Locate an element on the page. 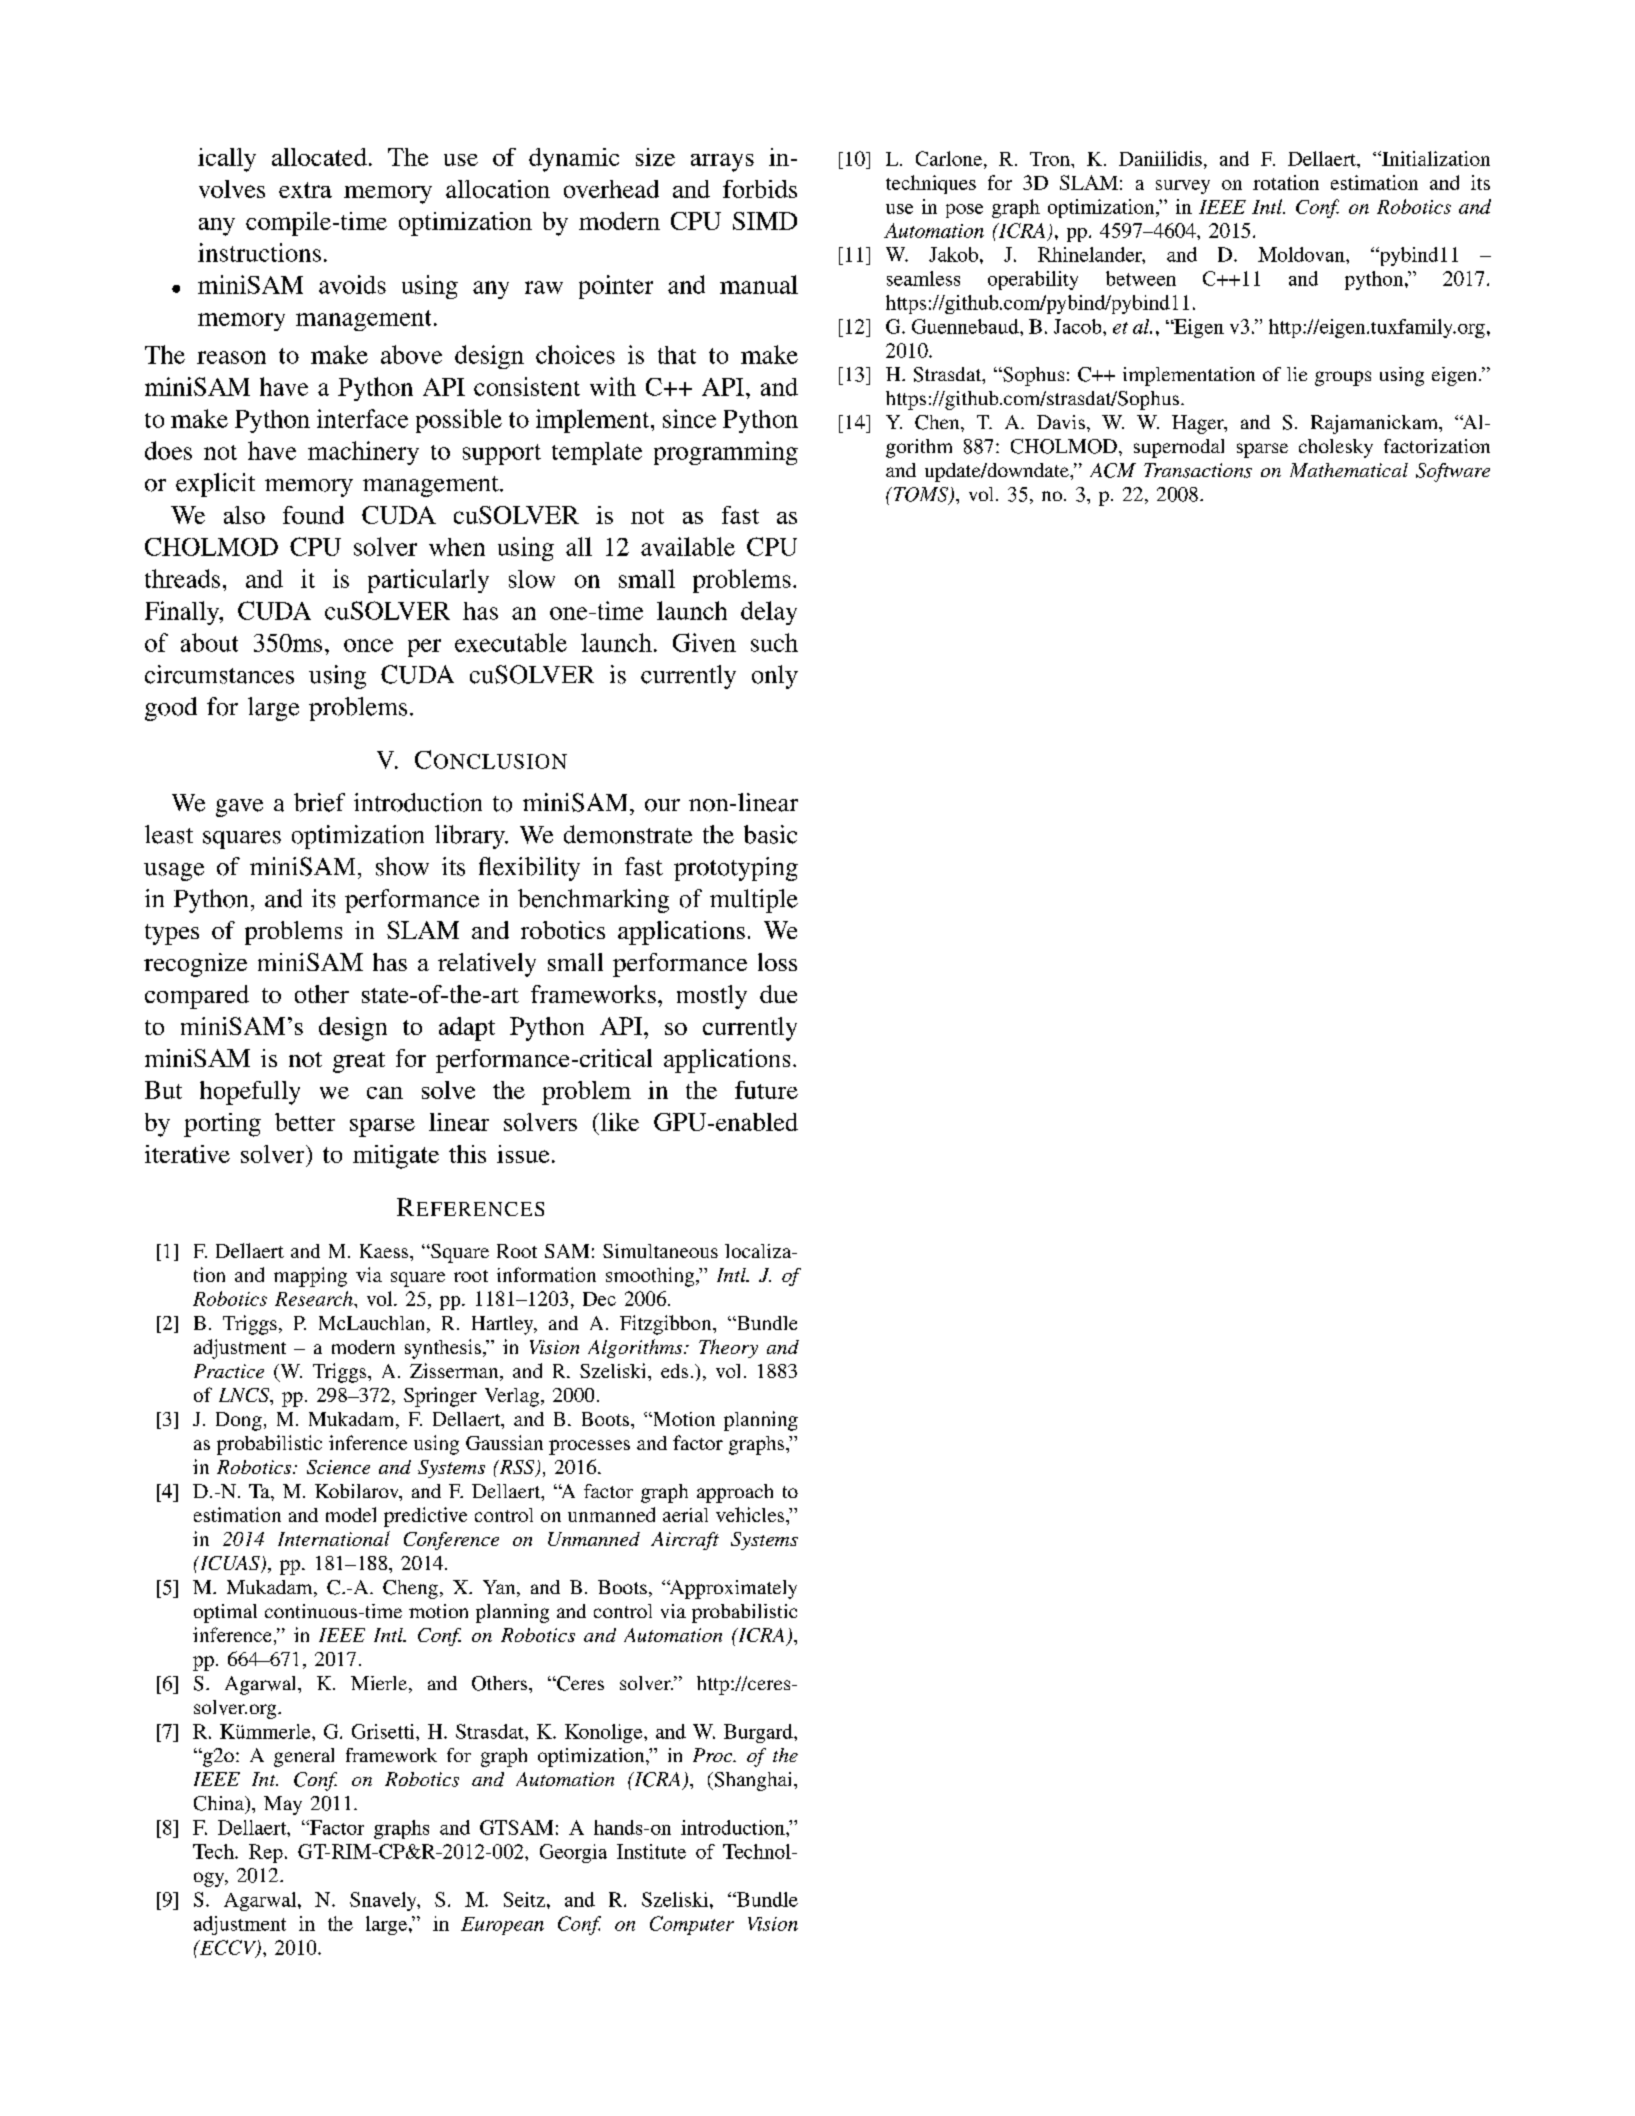 The image size is (1635, 2116). survey is located at coordinates (1183, 187).
